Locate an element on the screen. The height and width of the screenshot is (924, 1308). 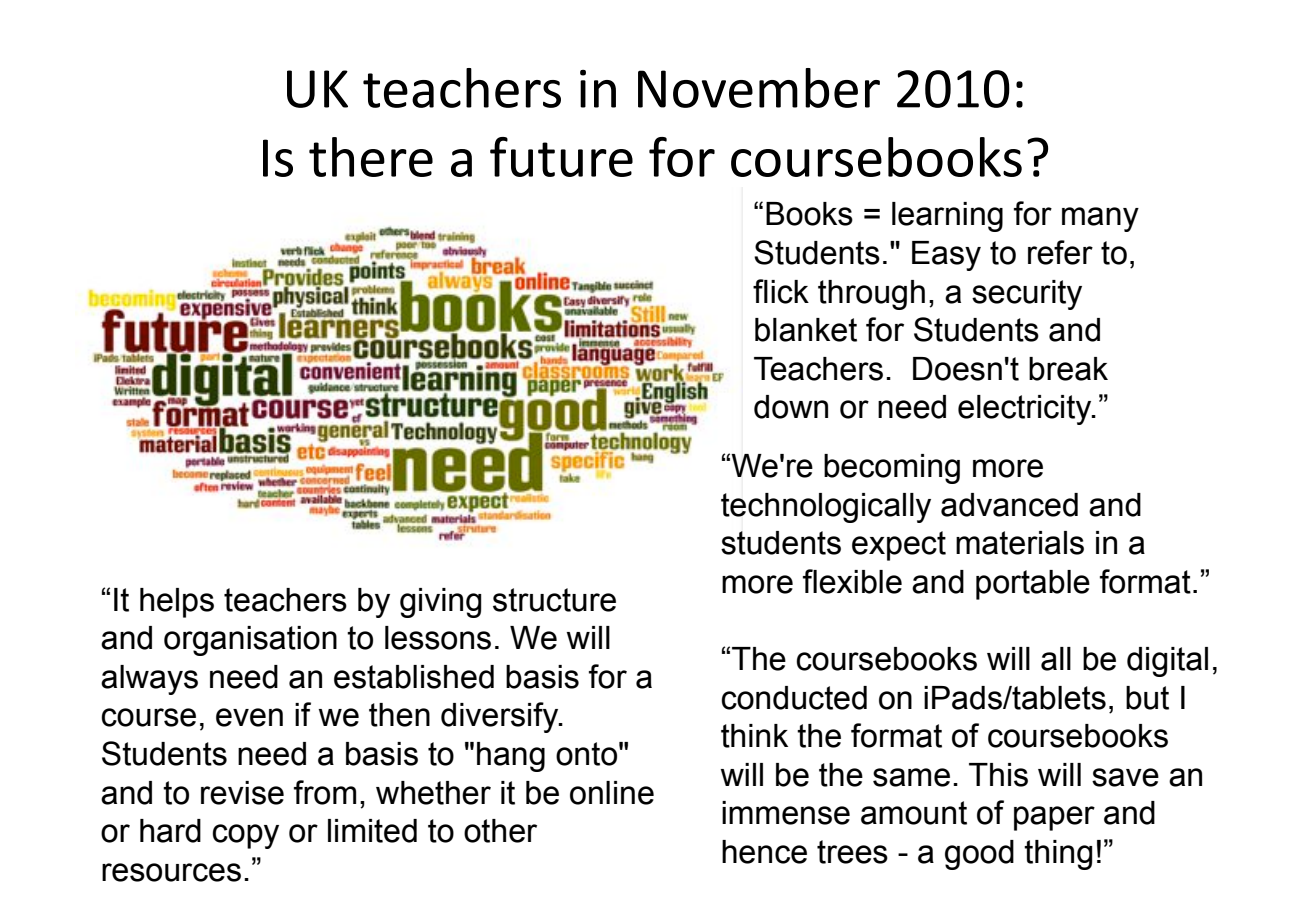
copy is located at coordinates (245, 836).
